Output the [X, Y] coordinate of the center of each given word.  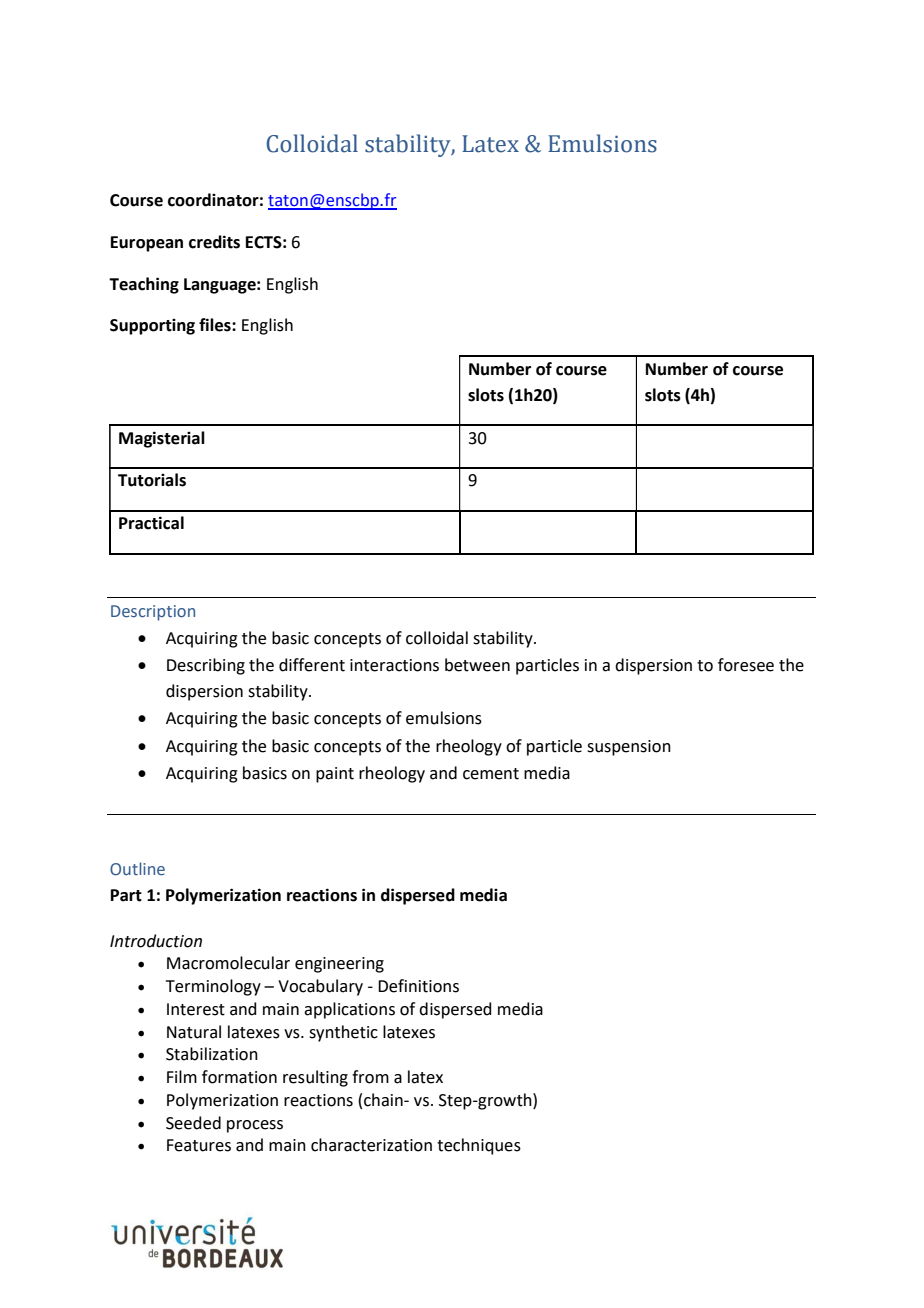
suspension [629, 748]
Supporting [152, 327]
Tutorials [152, 480]
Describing [206, 666]
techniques [479, 1146]
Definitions [418, 986]
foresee [746, 665]
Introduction [156, 941]
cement [491, 774]
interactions [394, 665]
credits [214, 242]
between [477, 665]
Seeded [193, 1123]
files [216, 325]
